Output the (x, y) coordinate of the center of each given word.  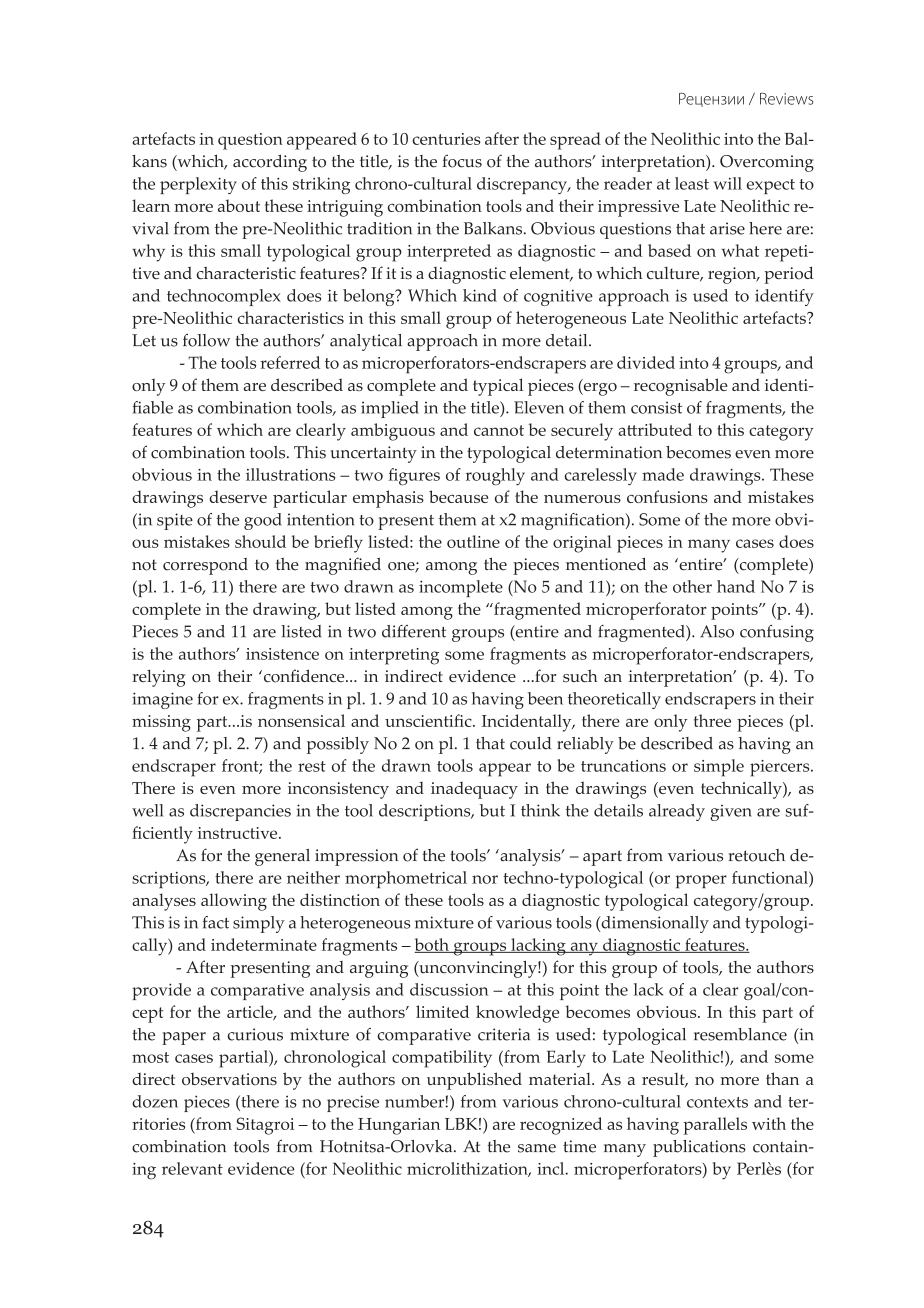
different (414, 631)
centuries (446, 139)
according (270, 163)
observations (229, 1079)
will (727, 183)
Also (717, 631)
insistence (282, 654)
